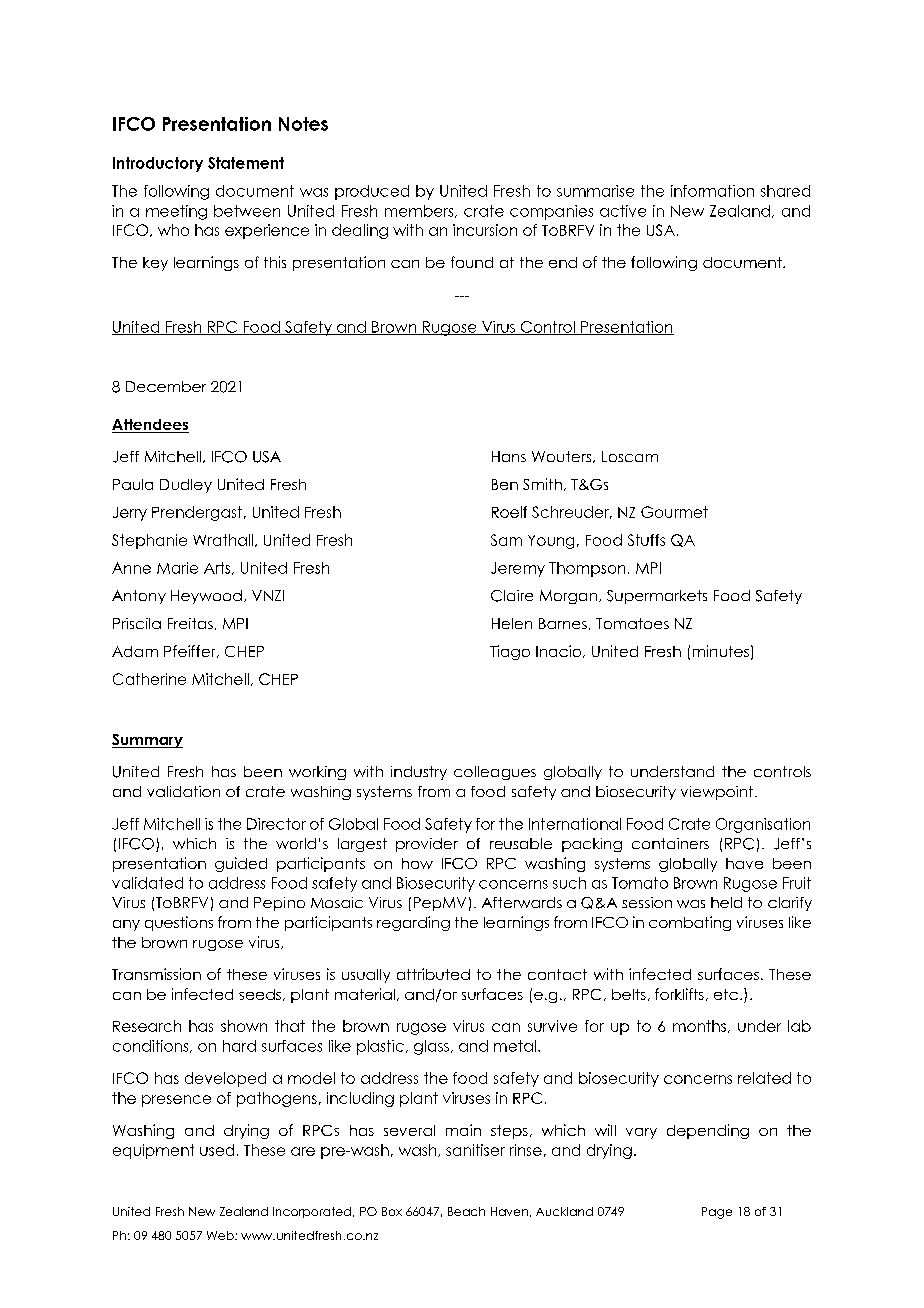  What do you see at coordinates (191, 651) in the image?
I see `Pfeiffer` at bounding box center [191, 651].
